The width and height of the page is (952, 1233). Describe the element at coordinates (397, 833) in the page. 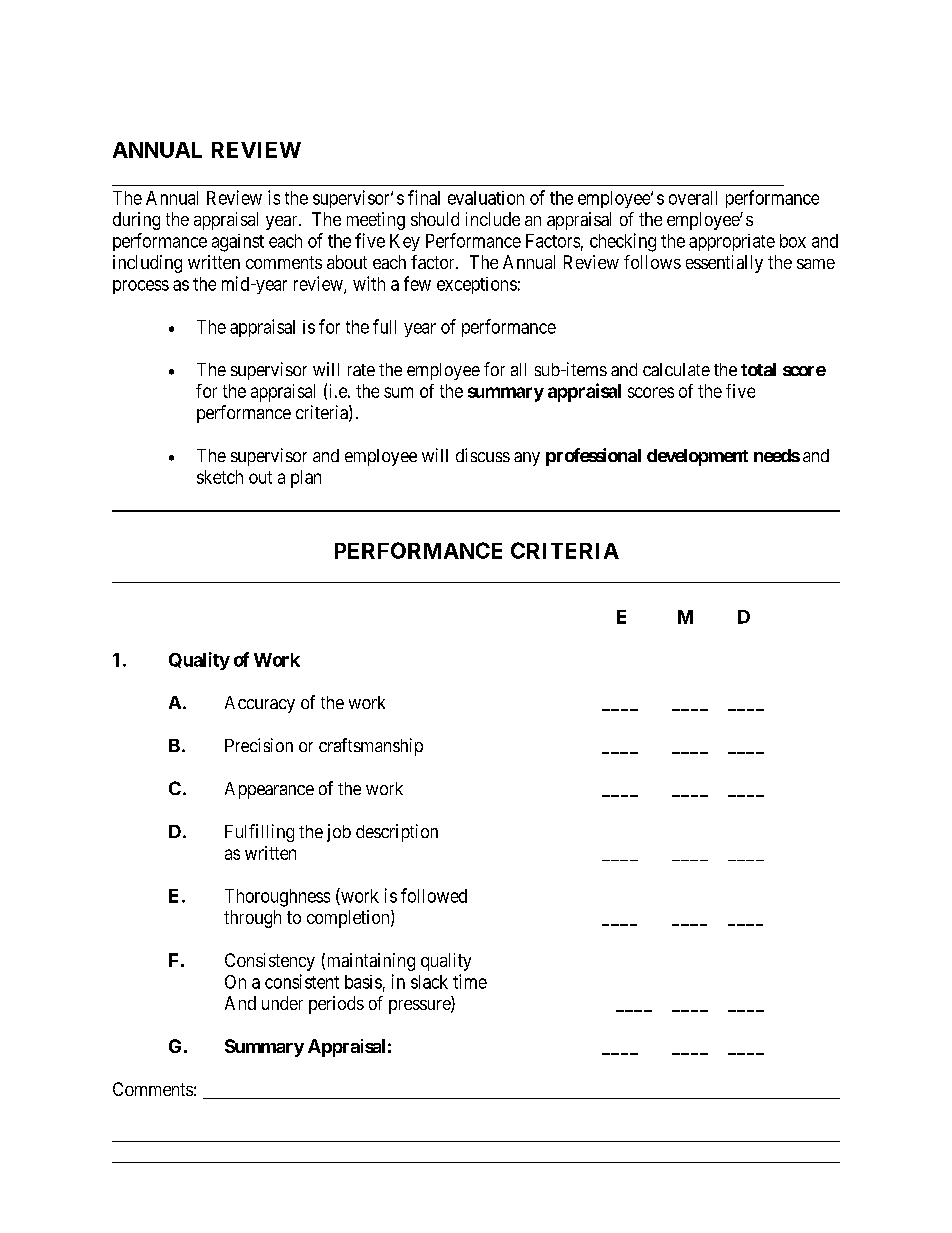

I see `description` at that location.
